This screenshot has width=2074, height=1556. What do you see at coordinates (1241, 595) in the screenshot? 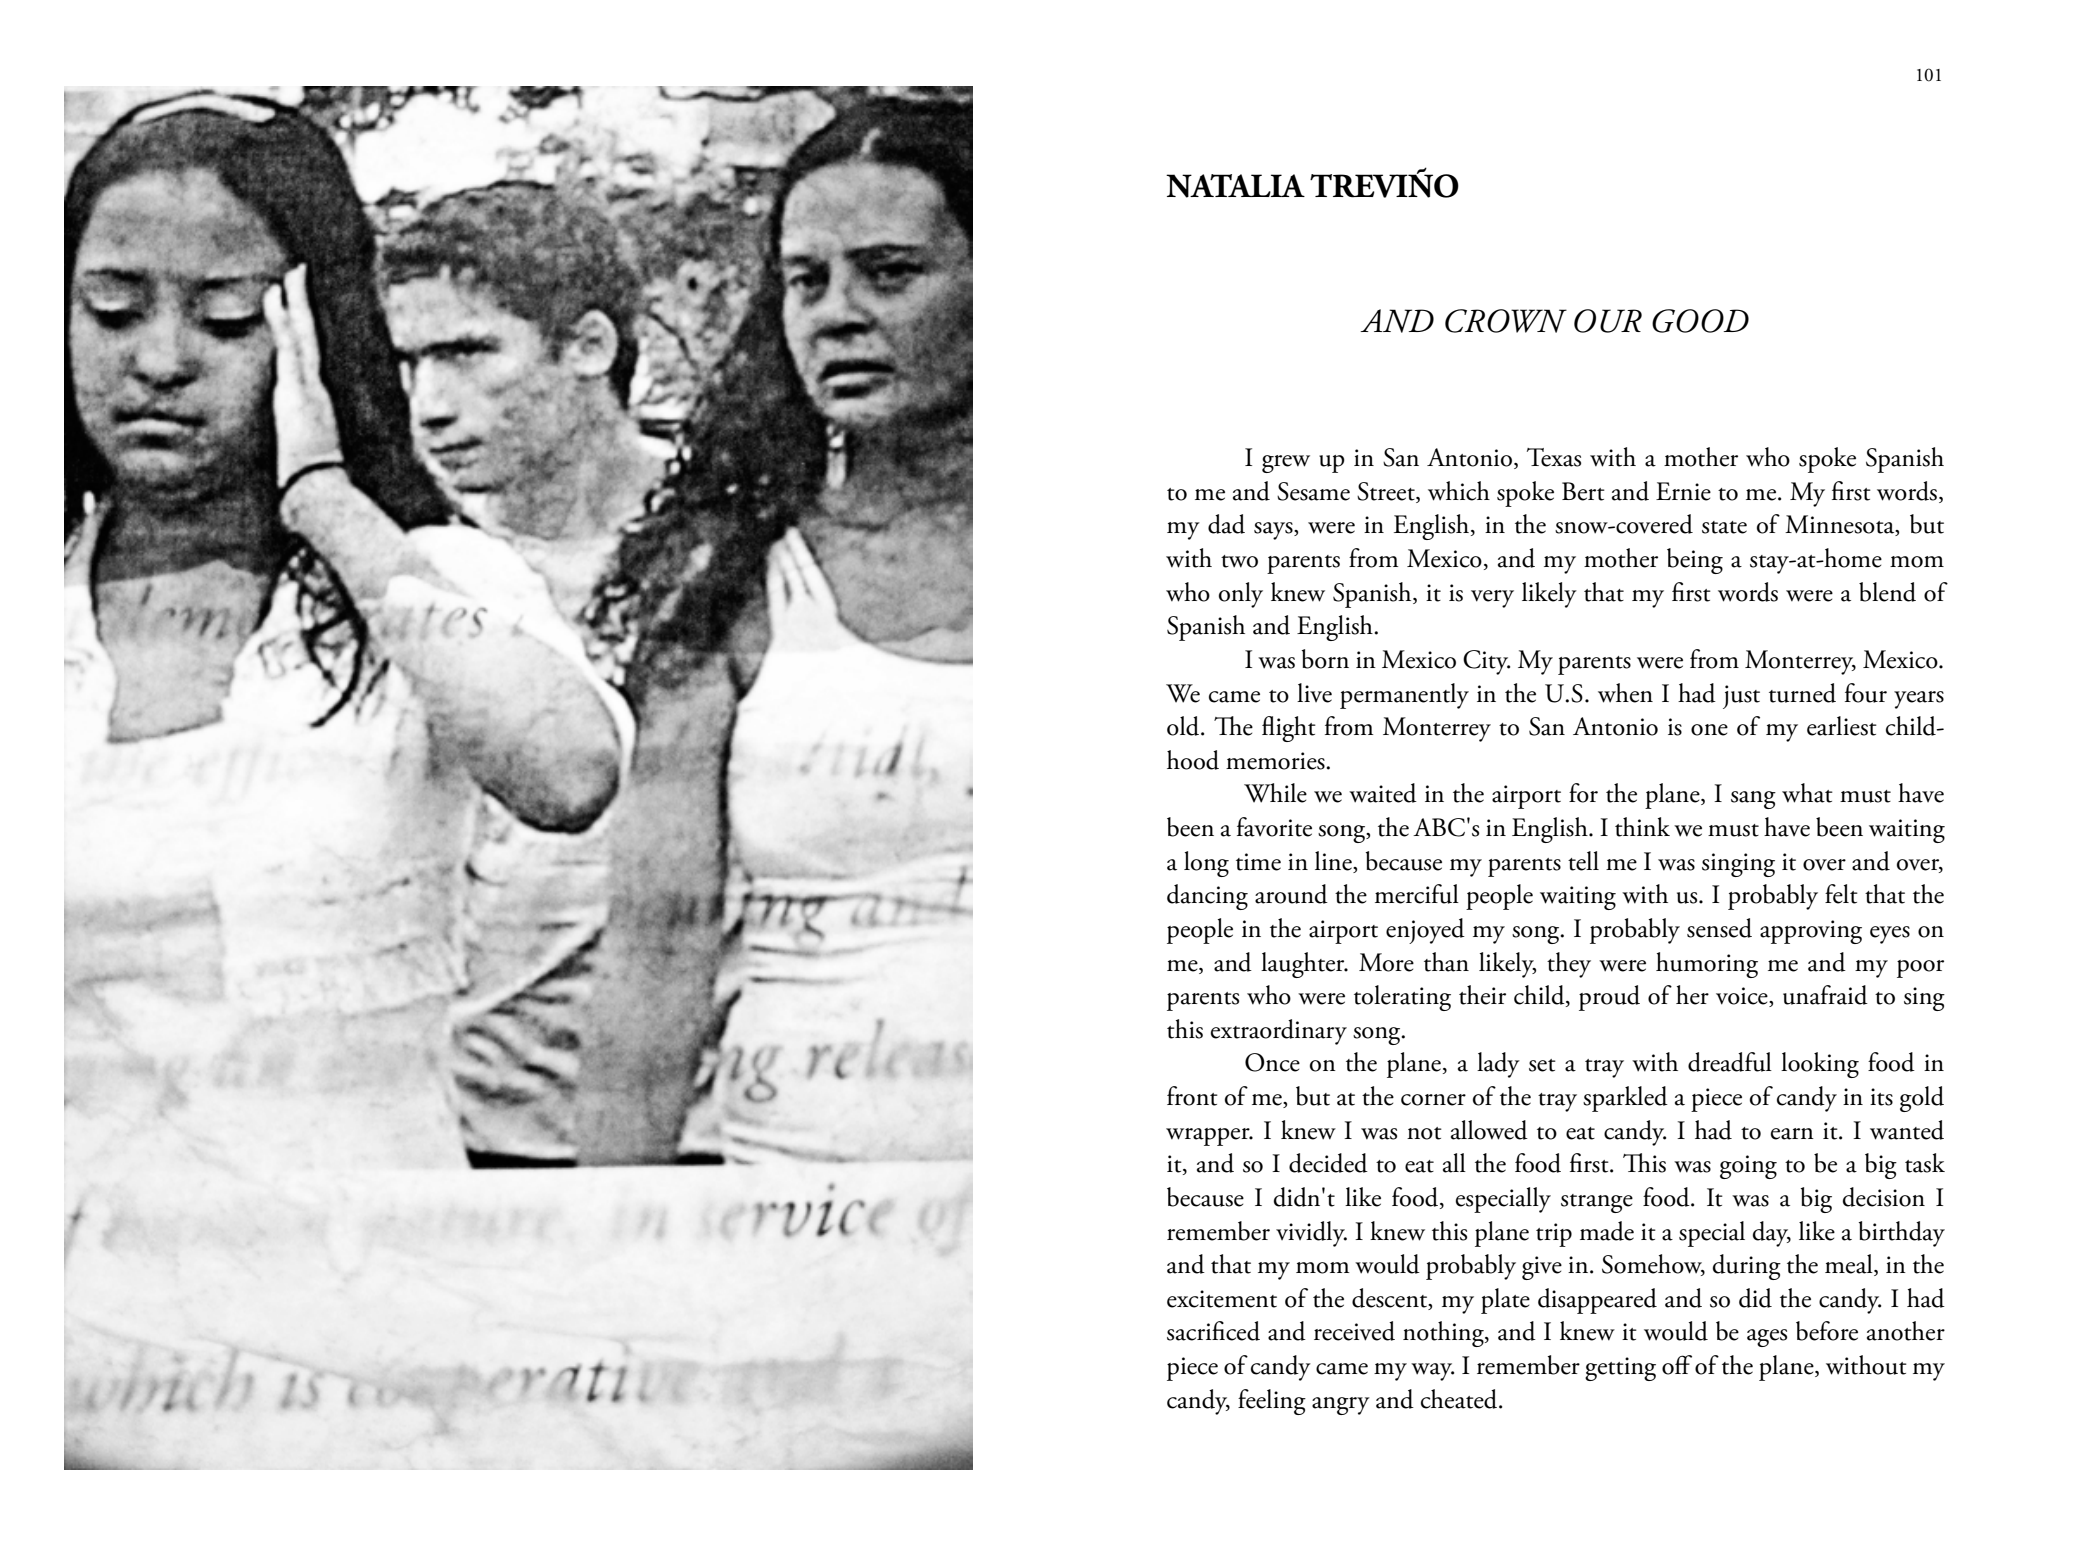
I see `only` at bounding box center [1241, 595].
